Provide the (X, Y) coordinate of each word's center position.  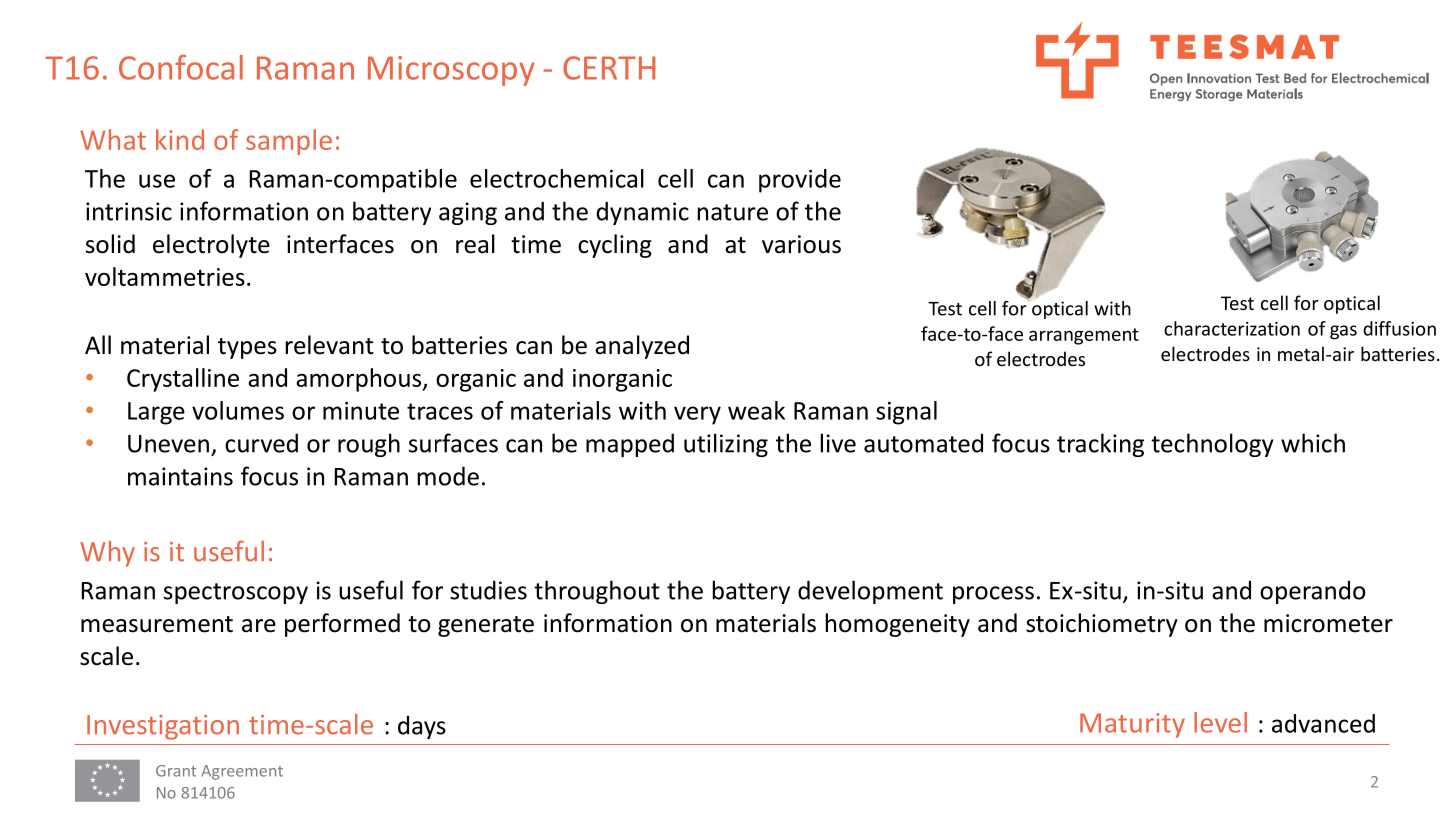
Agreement (242, 772)
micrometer (1328, 623)
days (422, 727)
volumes (238, 410)
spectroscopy (236, 593)
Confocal (181, 67)
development (870, 592)
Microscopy (451, 71)
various (801, 244)
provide (800, 181)
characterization (1232, 328)
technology (1212, 445)
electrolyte (211, 246)
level (1220, 722)
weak (756, 410)
